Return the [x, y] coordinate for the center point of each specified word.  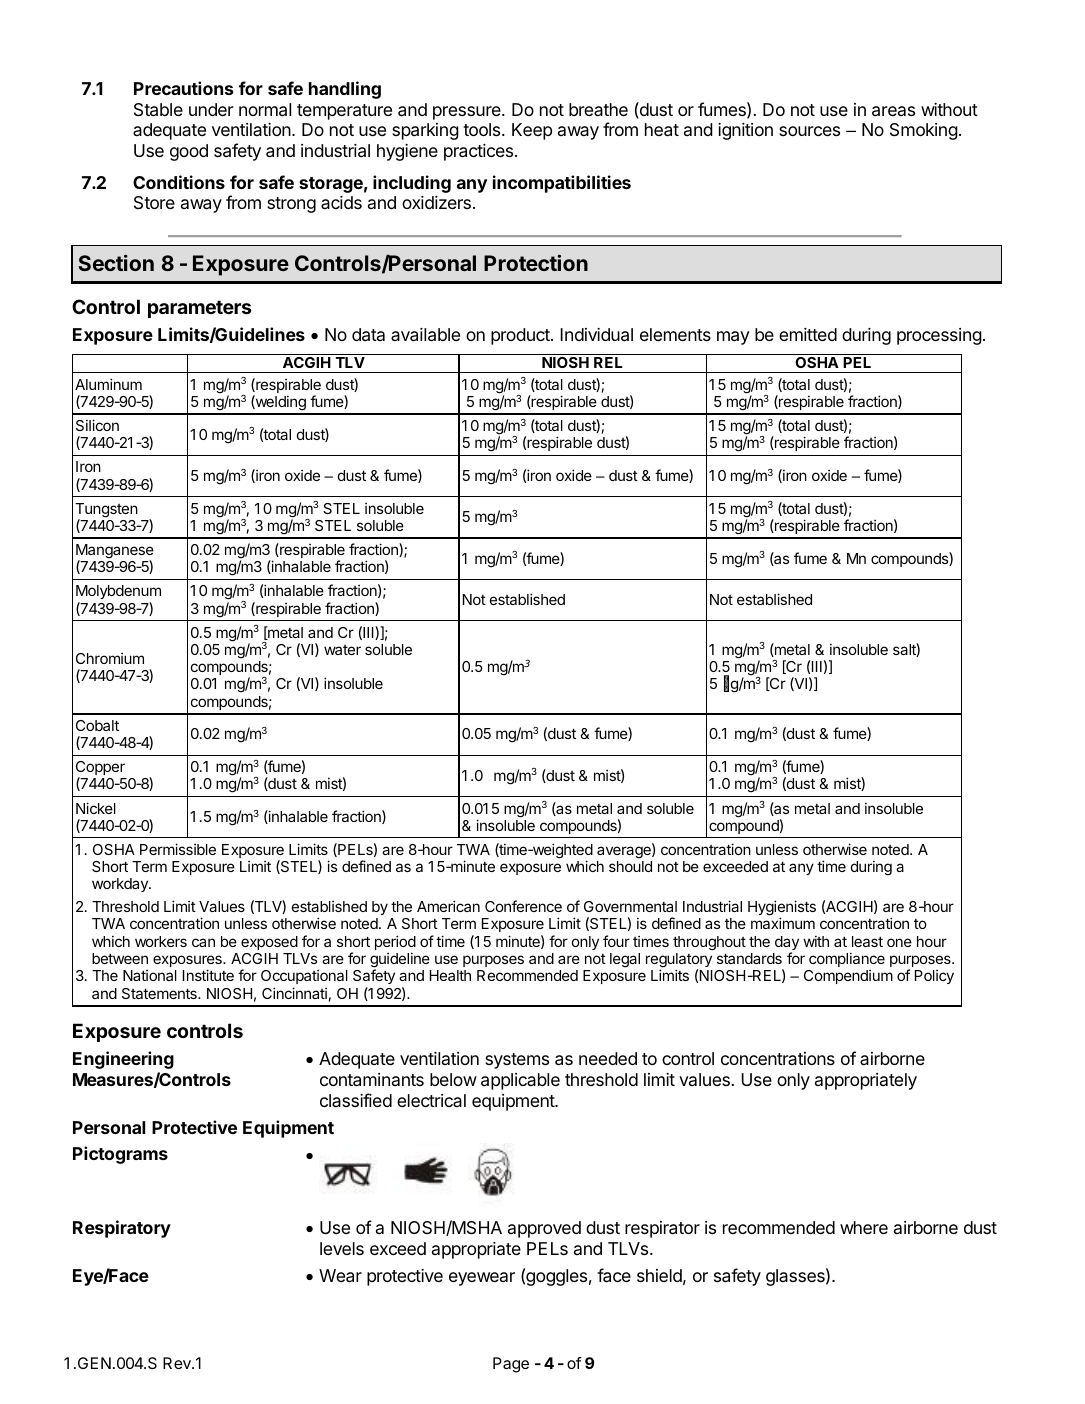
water [342, 650]
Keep [532, 131]
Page [511, 1365]
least [867, 941]
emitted [808, 334]
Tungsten [106, 511]
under [211, 109]
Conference [523, 906]
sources [809, 131]
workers [161, 941]
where [864, 1227]
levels [342, 1248]
